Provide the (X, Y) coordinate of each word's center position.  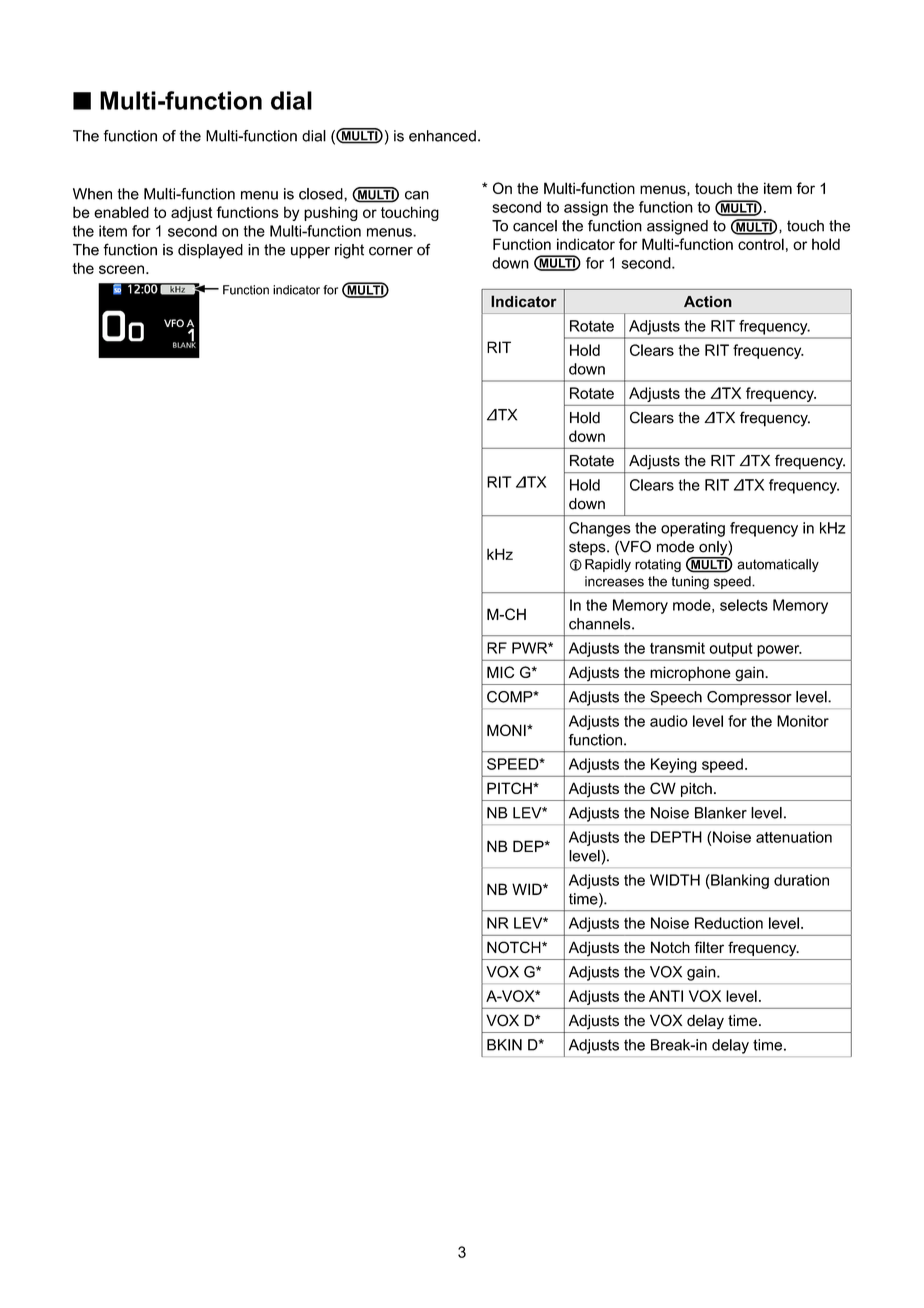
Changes (600, 529)
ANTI (666, 996)
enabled (121, 212)
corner (391, 251)
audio (669, 721)
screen (121, 269)
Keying (674, 765)
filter (709, 947)
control (761, 244)
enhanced (442, 136)
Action (708, 302)
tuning (690, 582)
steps (588, 548)
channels (601, 624)
